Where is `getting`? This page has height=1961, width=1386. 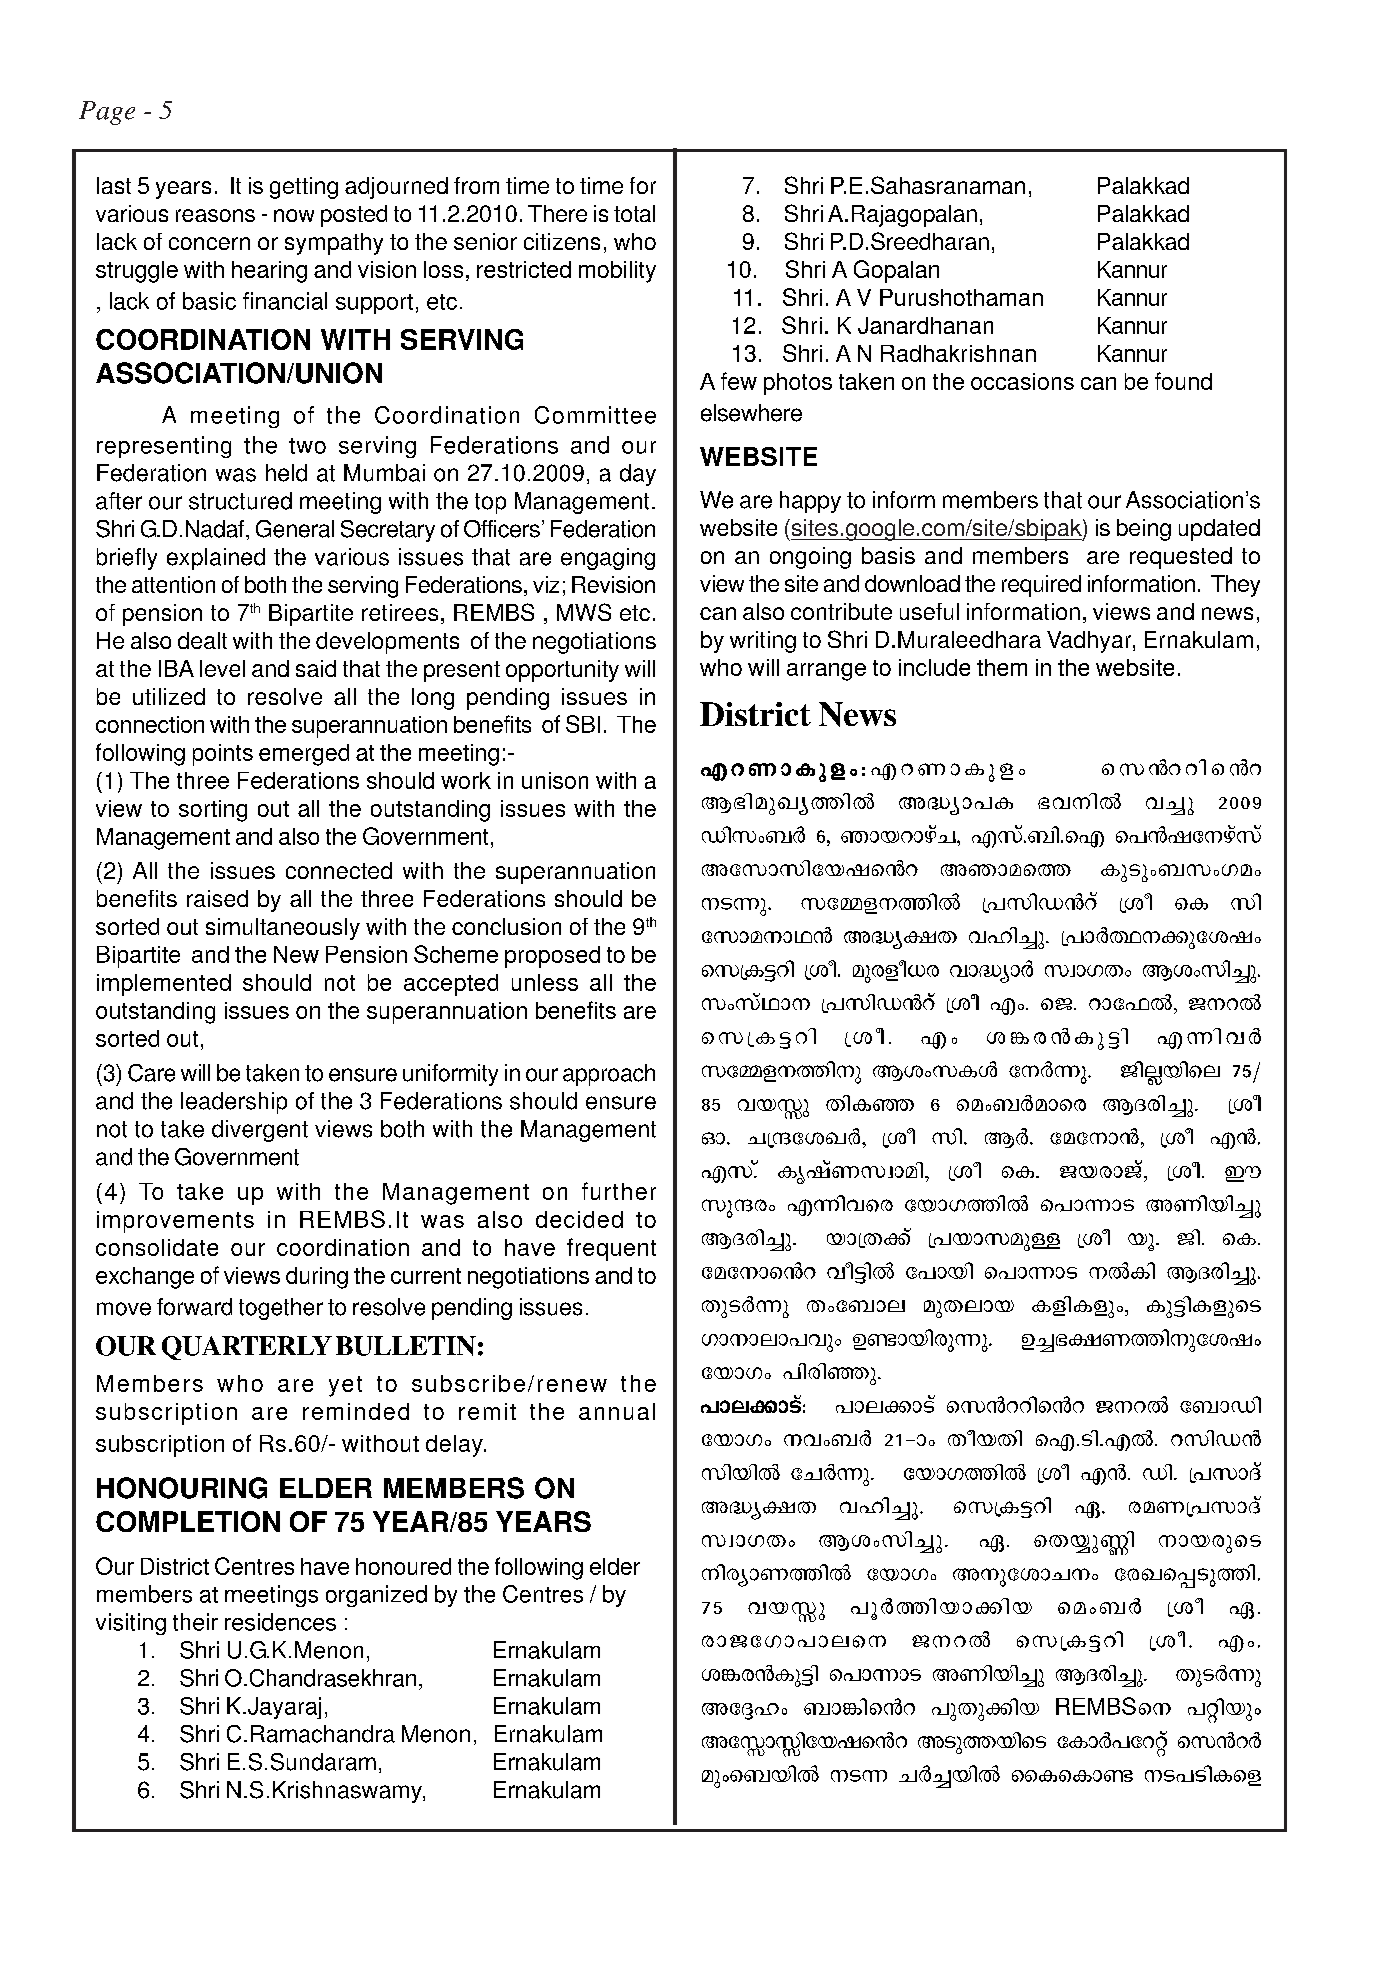 getting is located at coordinates (304, 188).
